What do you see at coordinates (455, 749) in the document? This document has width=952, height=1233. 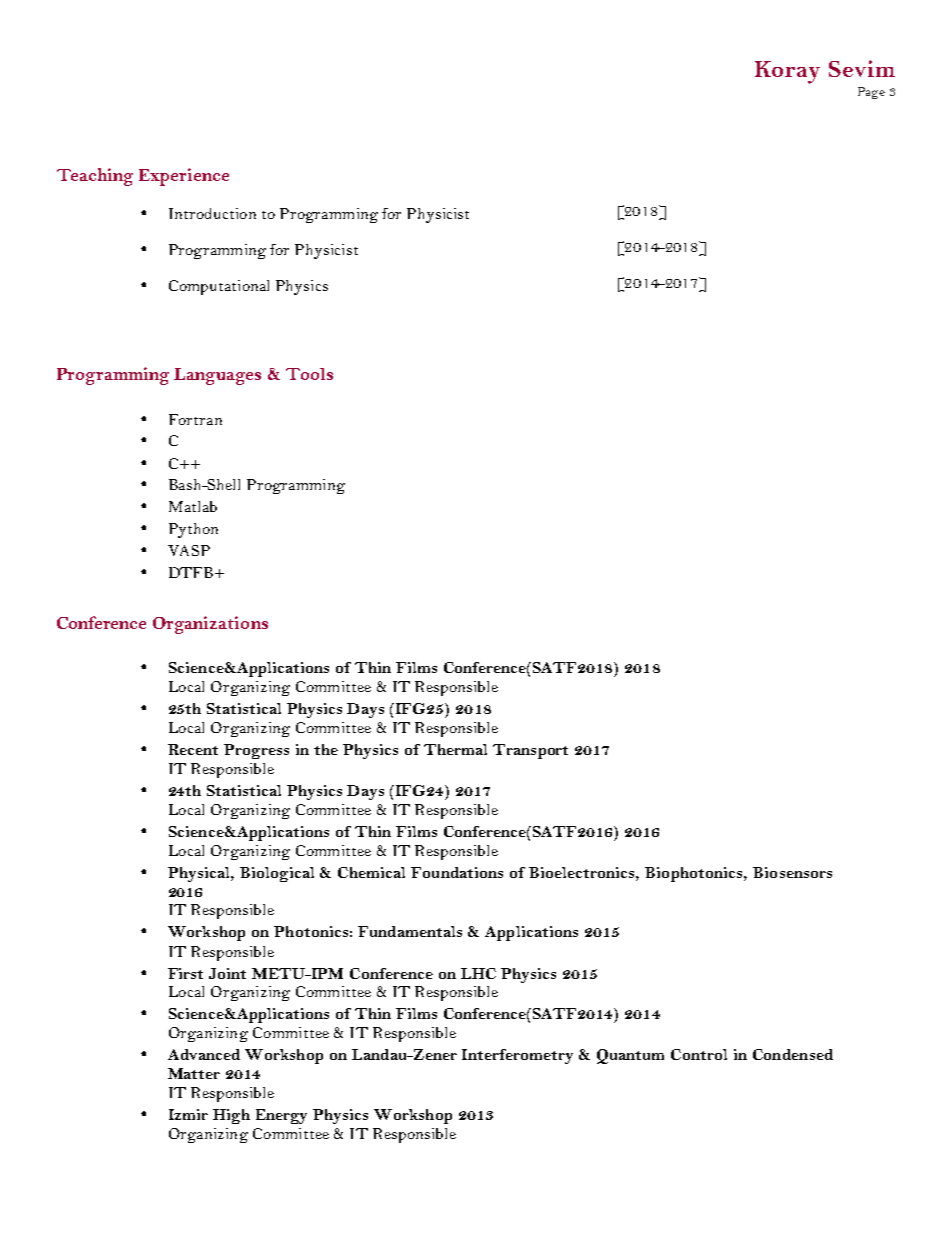 I see `Thermal` at bounding box center [455, 749].
